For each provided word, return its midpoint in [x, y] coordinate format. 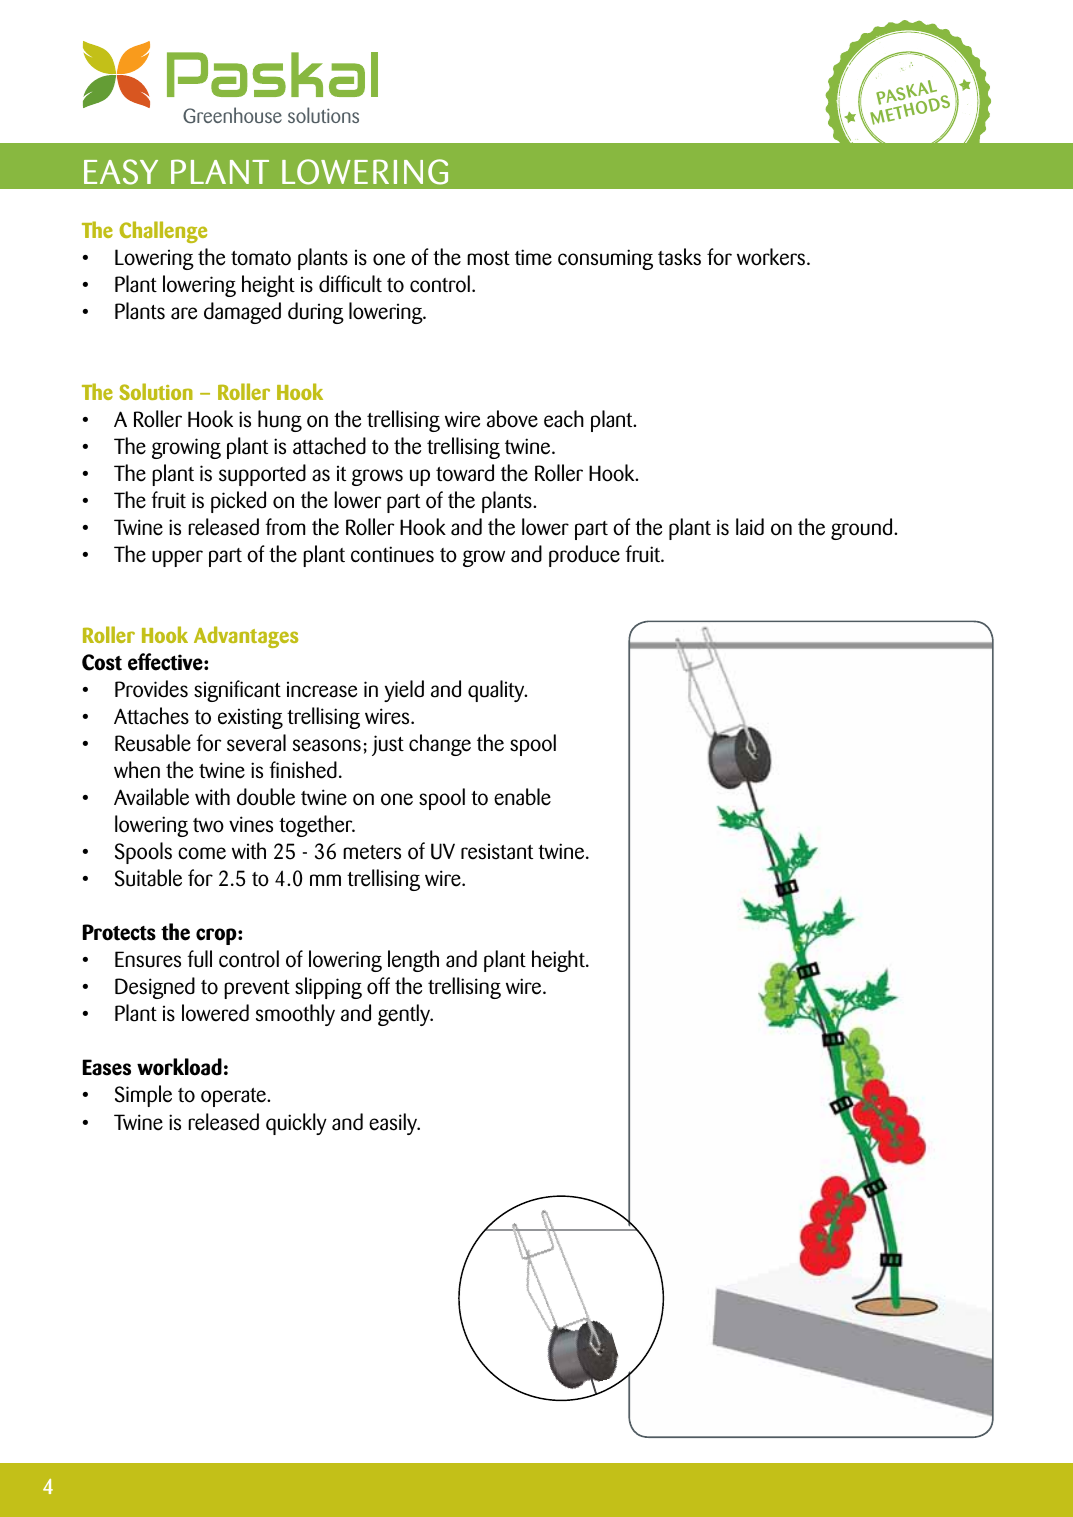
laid [750, 527]
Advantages [246, 637]
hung [280, 421]
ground [863, 529]
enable [522, 797]
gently [405, 1015]
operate [234, 1097]
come [202, 853]
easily [394, 1124]
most [488, 258]
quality [497, 691]
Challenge [163, 232]
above [512, 419]
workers [772, 257]
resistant [497, 851]
